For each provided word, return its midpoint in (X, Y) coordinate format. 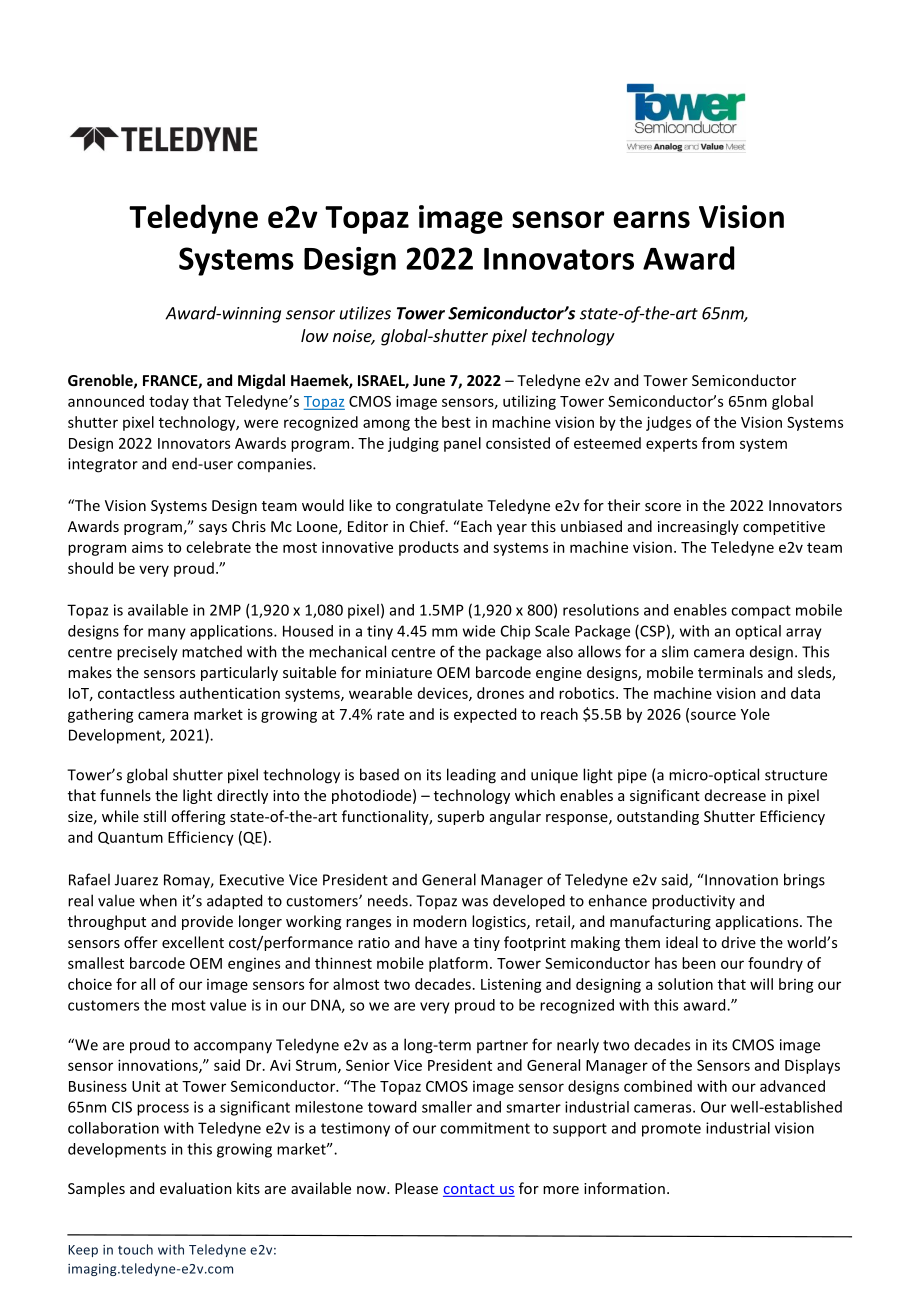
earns (651, 219)
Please (416, 1188)
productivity (693, 902)
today (169, 402)
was (475, 902)
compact (761, 612)
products (429, 548)
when (158, 900)
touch (135, 1249)
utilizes (365, 313)
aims (147, 547)
